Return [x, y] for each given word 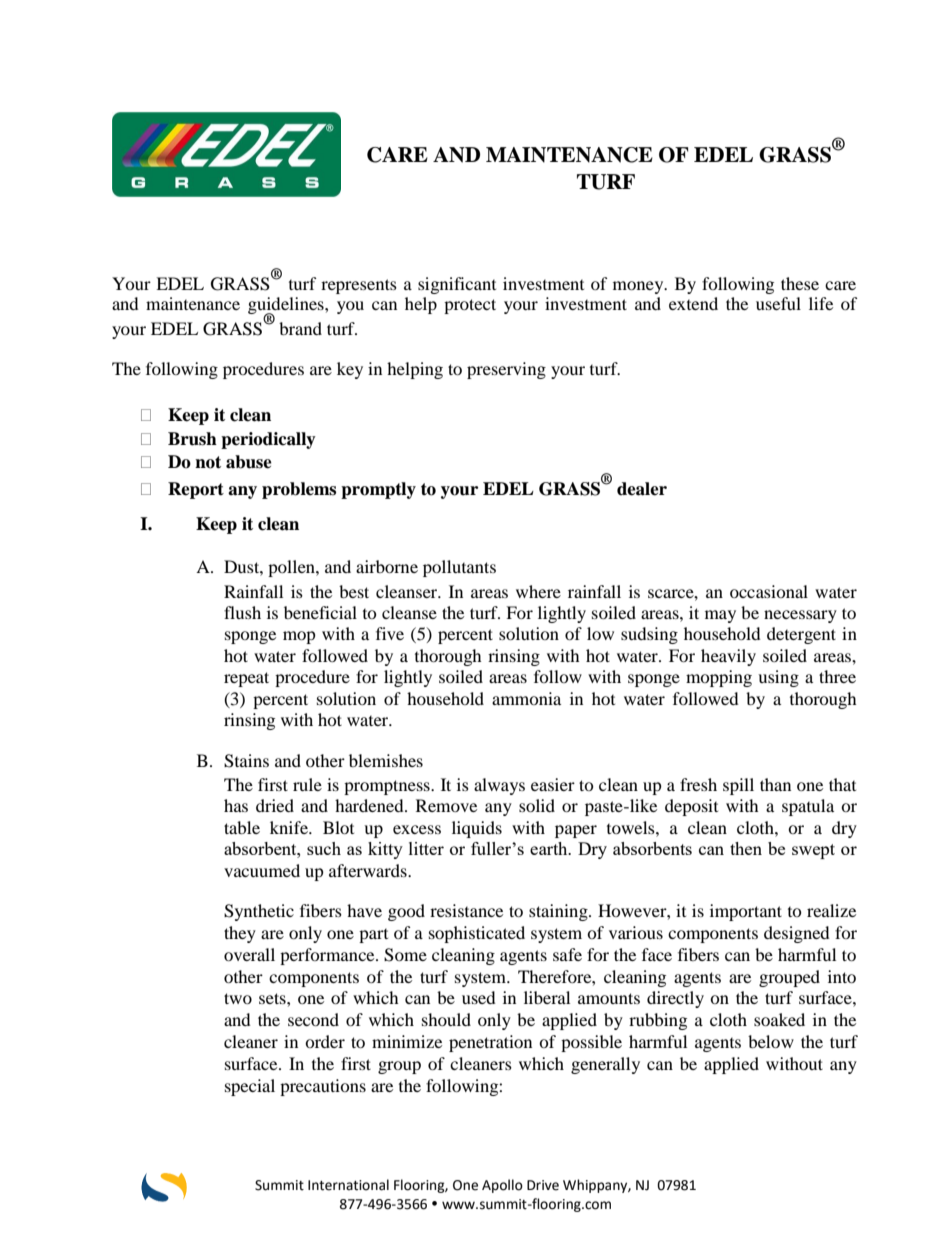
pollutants [459, 568]
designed [797, 934]
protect [470, 306]
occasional [769, 591]
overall [249, 954]
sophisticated [477, 934]
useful [778, 303]
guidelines [287, 307]
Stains [246, 761]
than [775, 784]
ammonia [526, 698]
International [348, 1185]
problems [299, 490]
